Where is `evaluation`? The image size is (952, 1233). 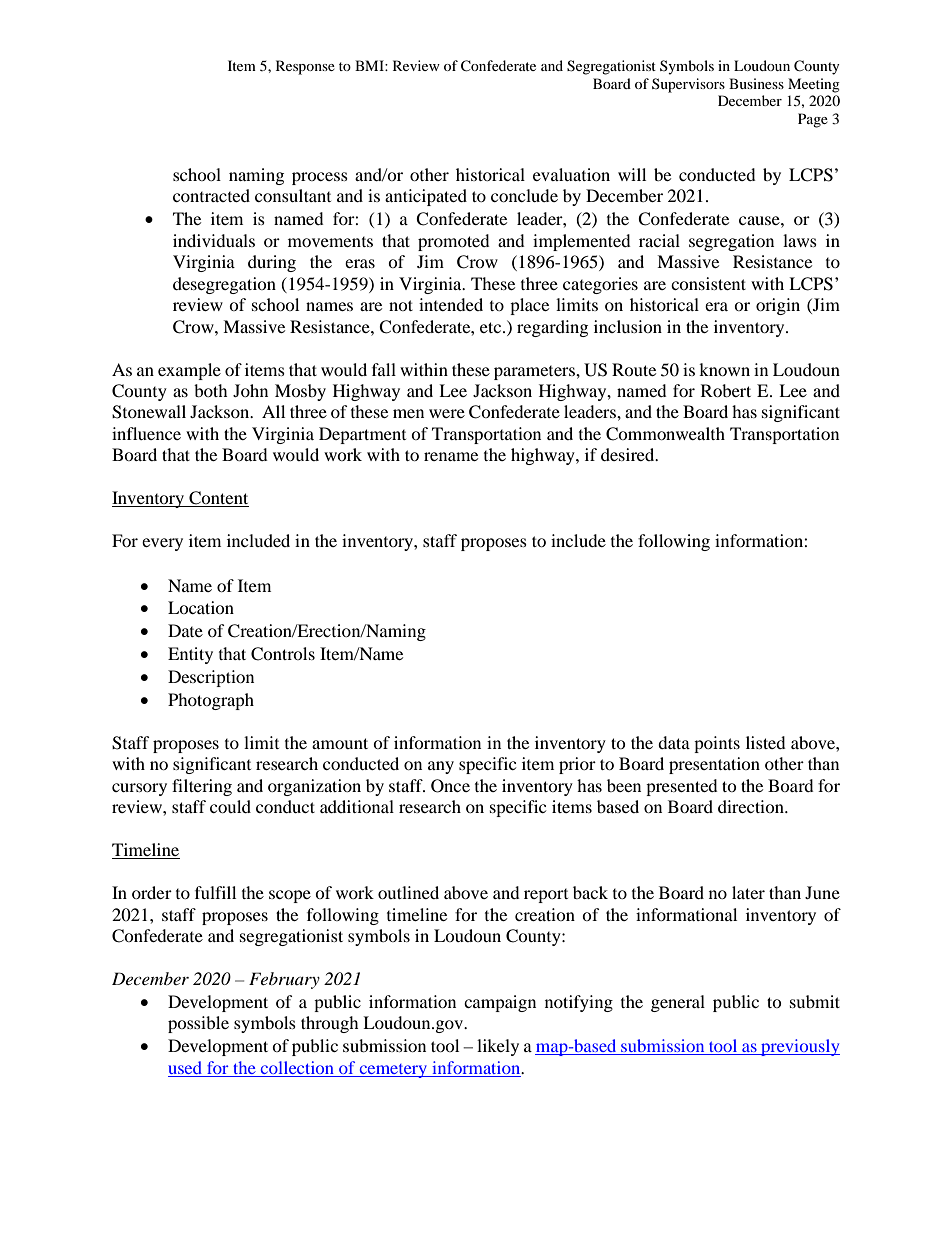 evaluation is located at coordinates (571, 174).
